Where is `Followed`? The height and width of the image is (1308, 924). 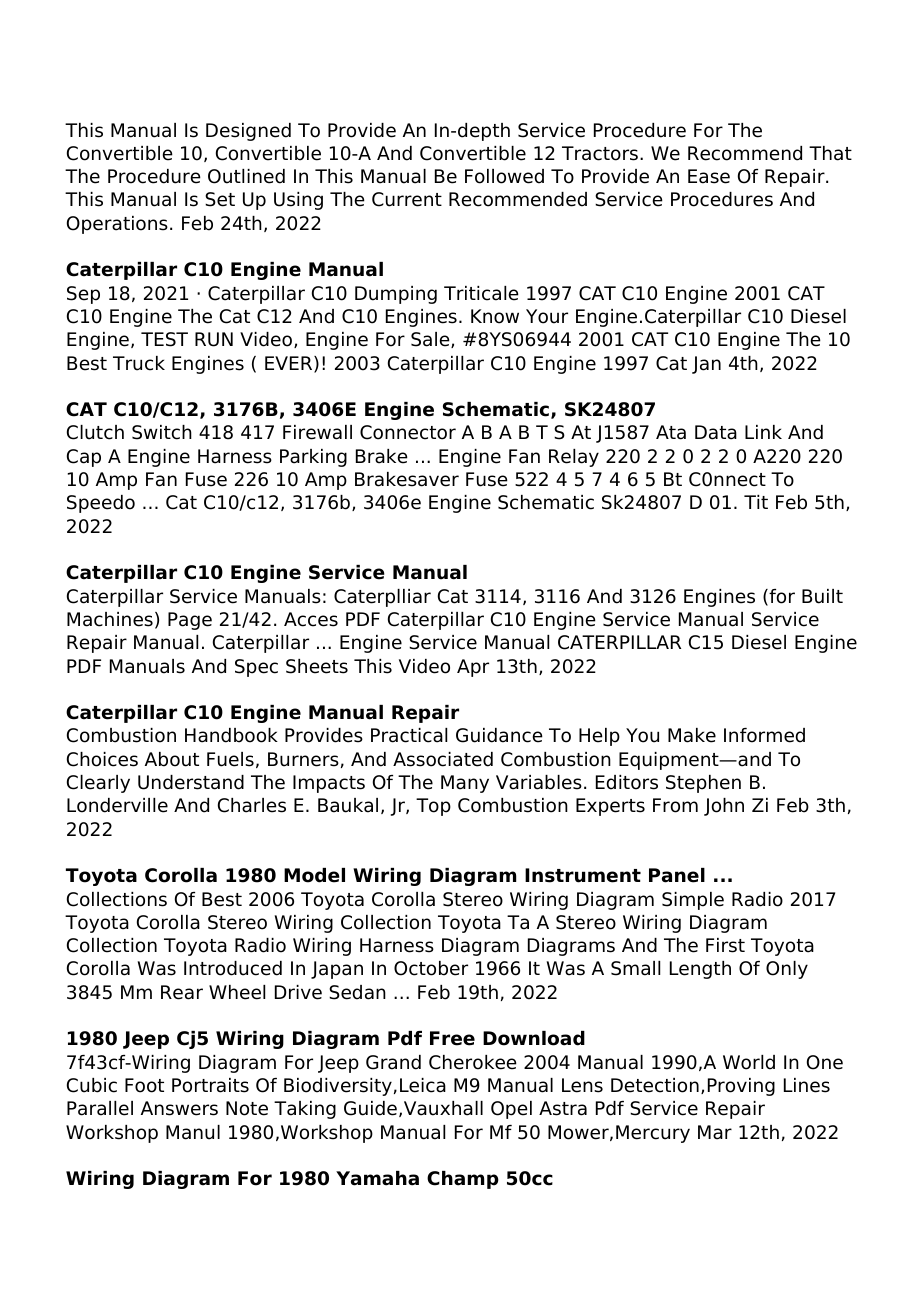
Followed is located at coordinates (504, 176).
